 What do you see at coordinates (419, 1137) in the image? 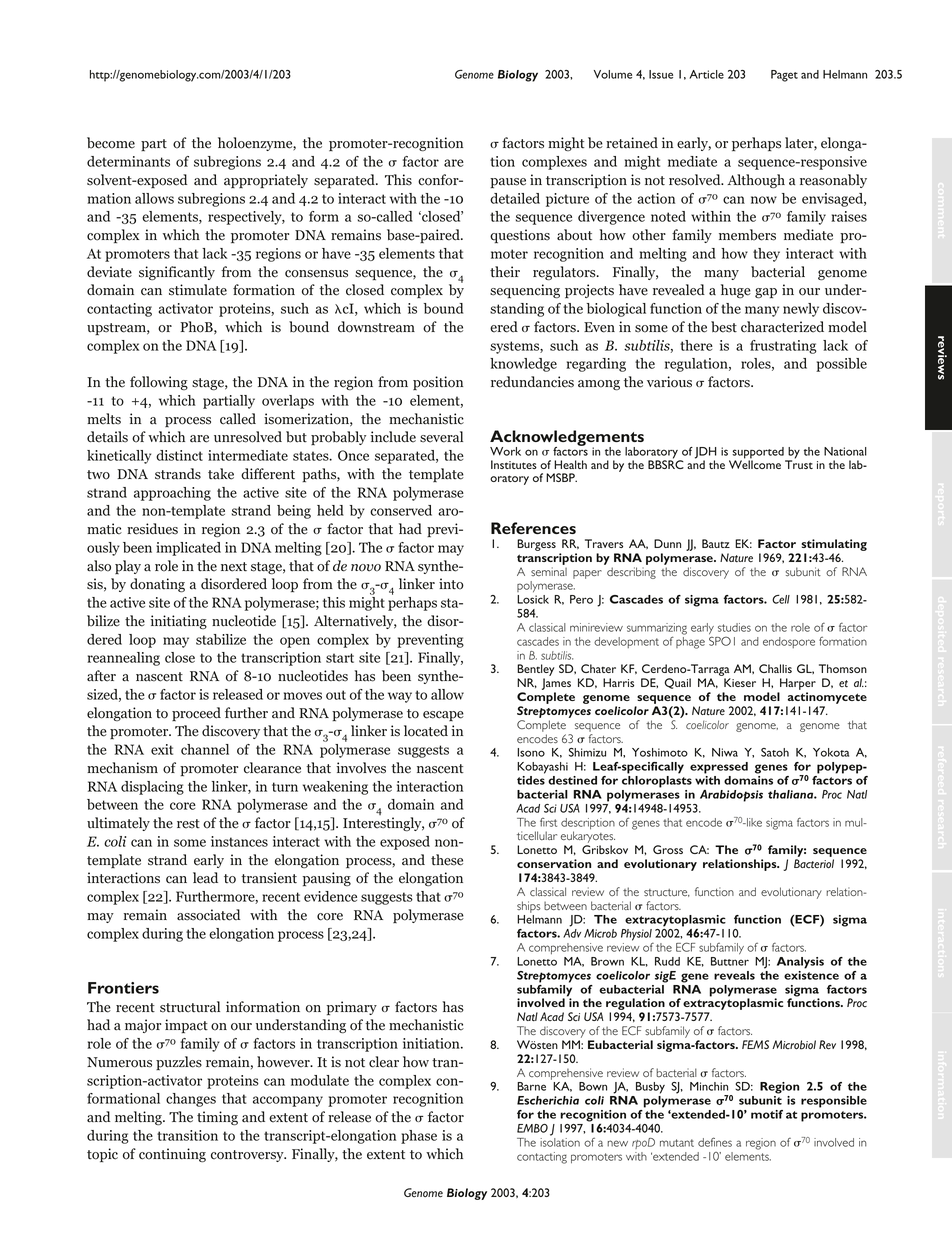
I see `phase` at bounding box center [419, 1137].
